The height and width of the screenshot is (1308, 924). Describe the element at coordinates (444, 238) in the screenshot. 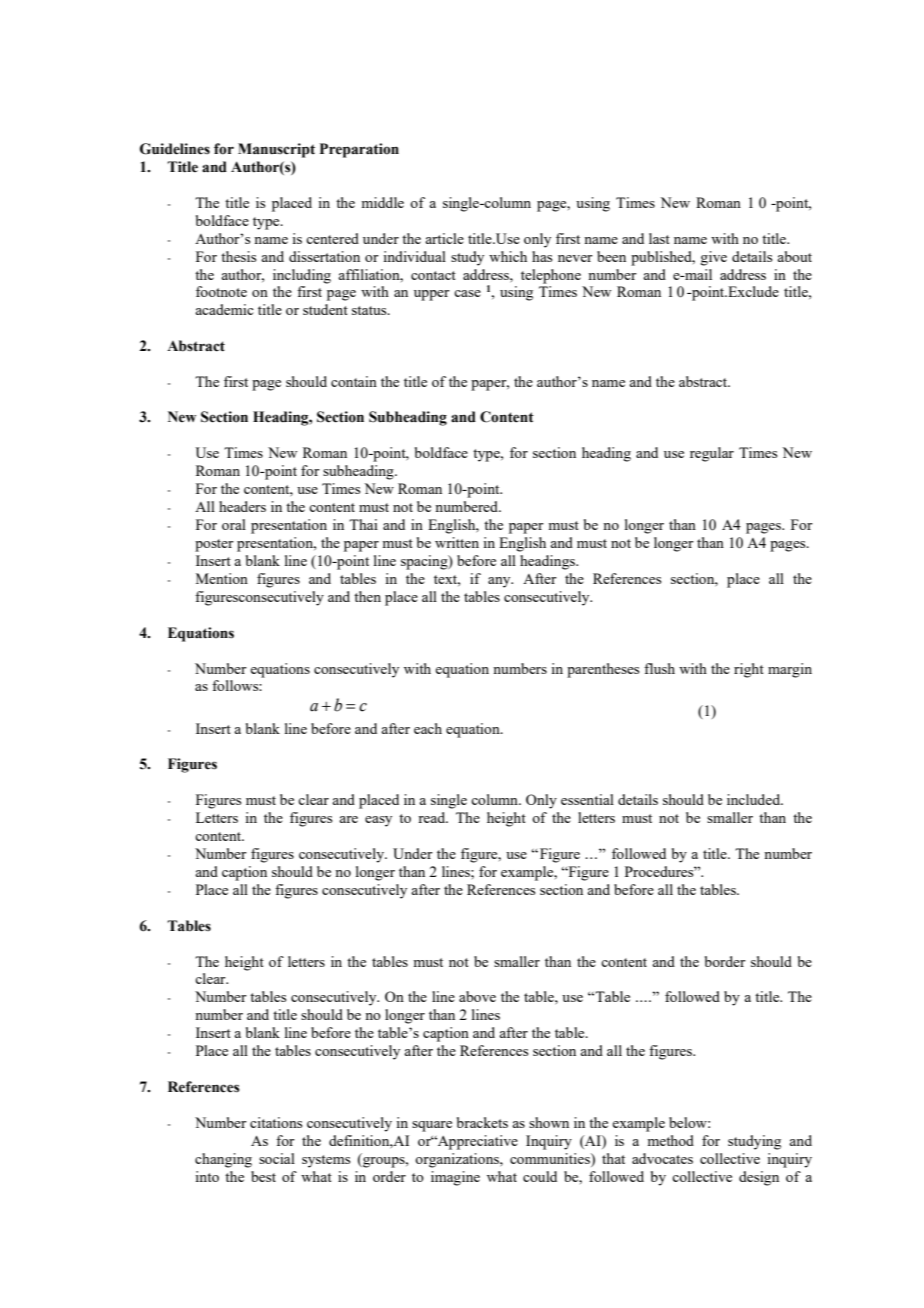

I see `article` at that location.
